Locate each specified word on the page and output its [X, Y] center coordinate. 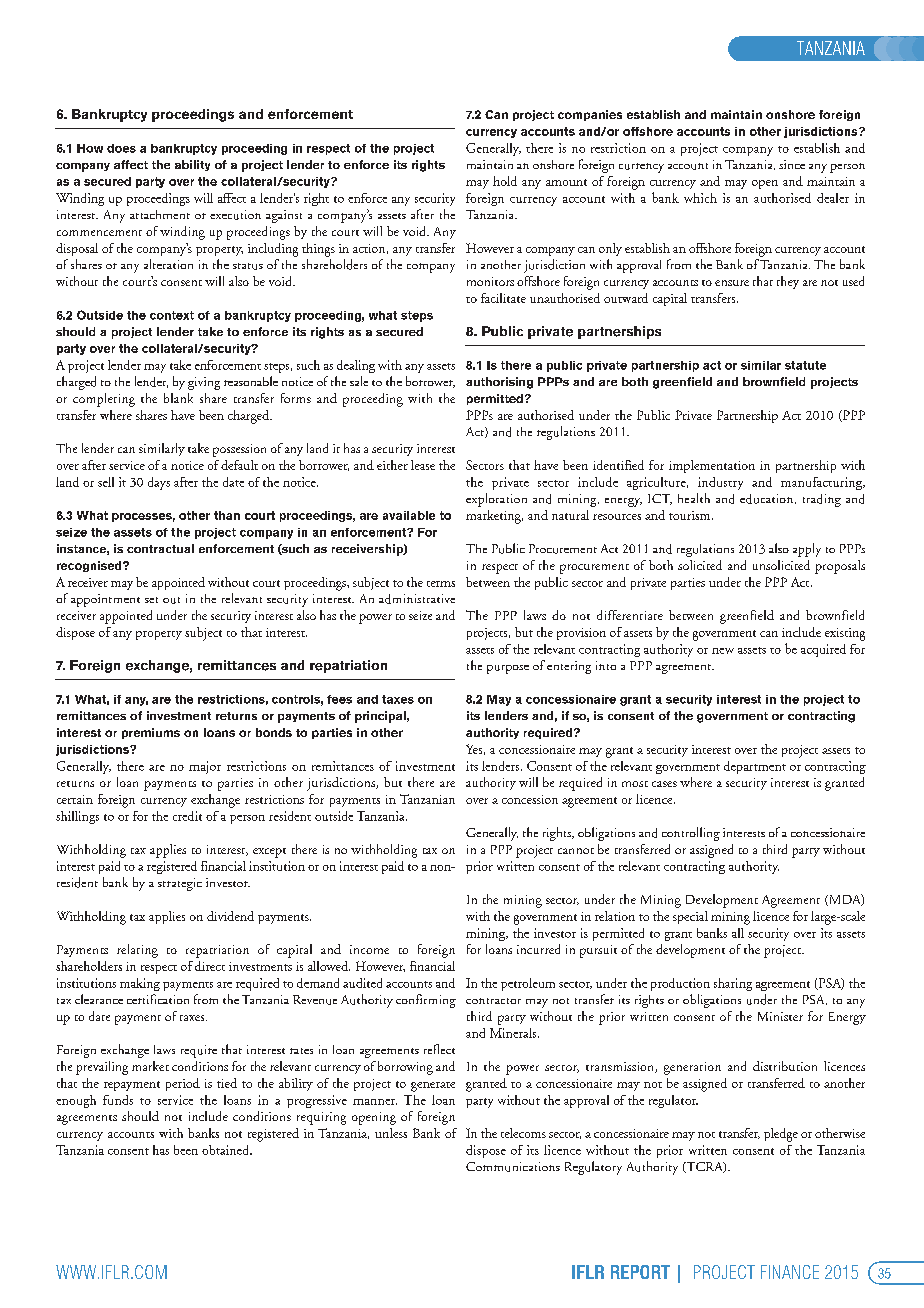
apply [807, 550]
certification [158, 999]
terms [441, 584]
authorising [499, 383]
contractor [493, 1001]
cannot [576, 851]
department [755, 767]
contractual [160, 548]
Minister [780, 1016]
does [121, 148]
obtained [227, 1150]
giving [204, 383]
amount [566, 182]
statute [805, 365]
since [792, 164]
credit [187, 816]
